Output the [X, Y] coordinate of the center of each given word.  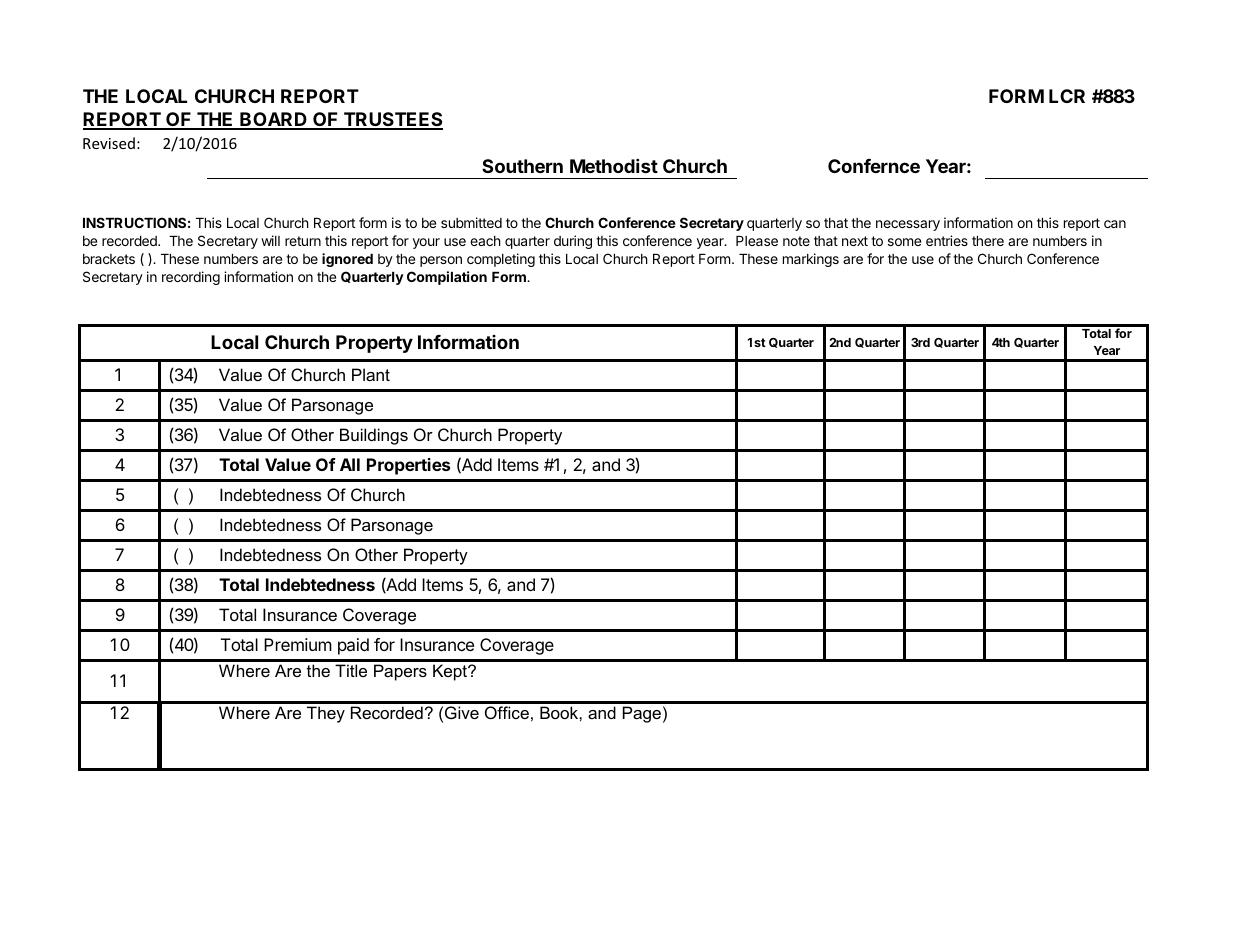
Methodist [614, 165]
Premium [298, 644]
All [350, 464]
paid [353, 646]
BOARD [273, 120]
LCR [1067, 96]
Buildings [374, 436]
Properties [408, 466]
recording [191, 278]
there [988, 241]
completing [501, 260]
